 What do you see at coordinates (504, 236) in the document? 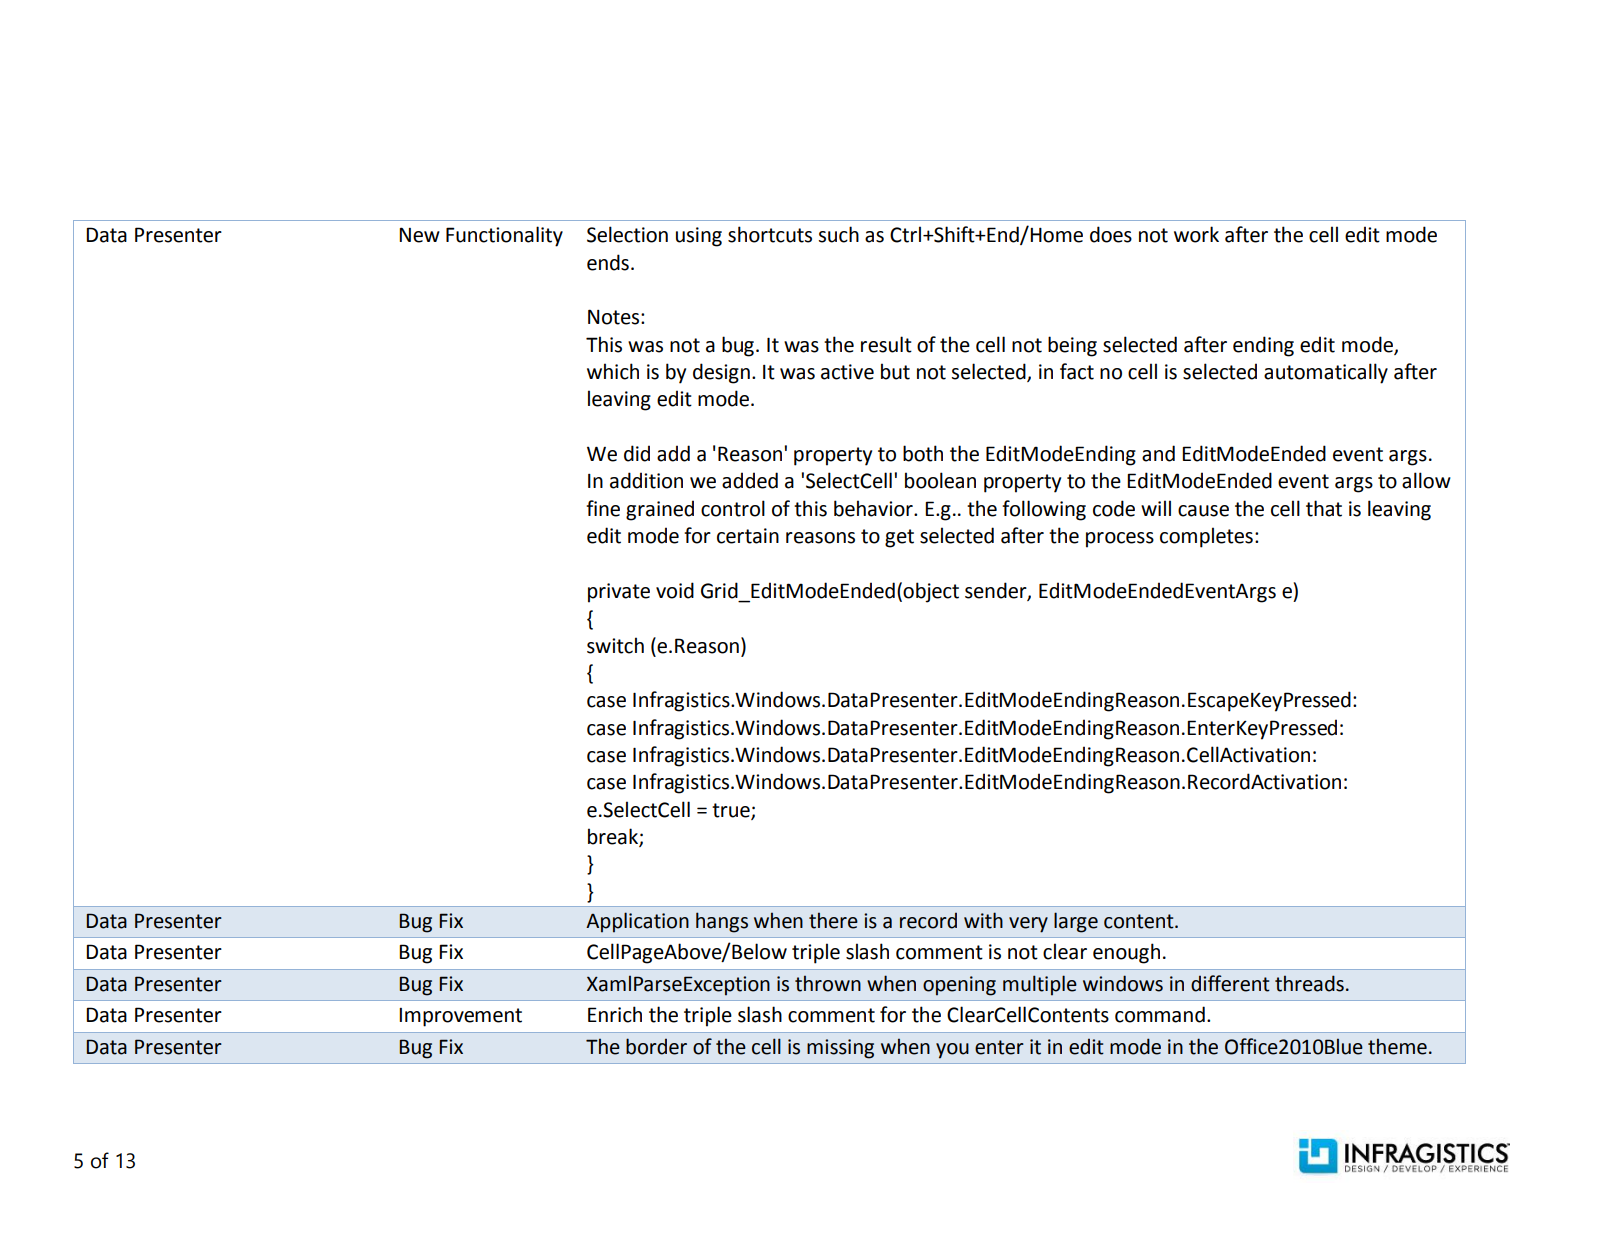
I see `Functionality` at bounding box center [504, 236].
